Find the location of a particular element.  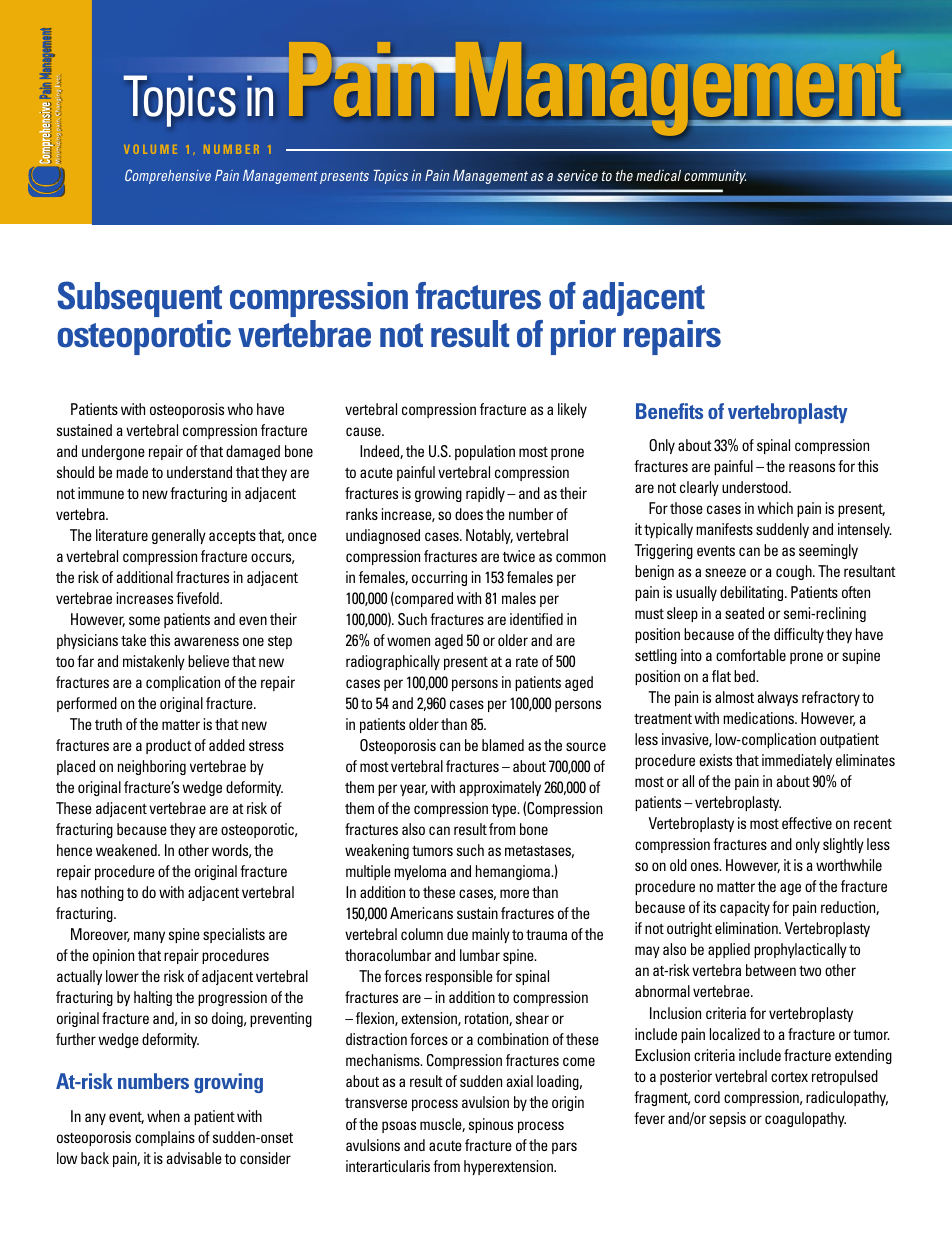

product is located at coordinates (169, 746).
